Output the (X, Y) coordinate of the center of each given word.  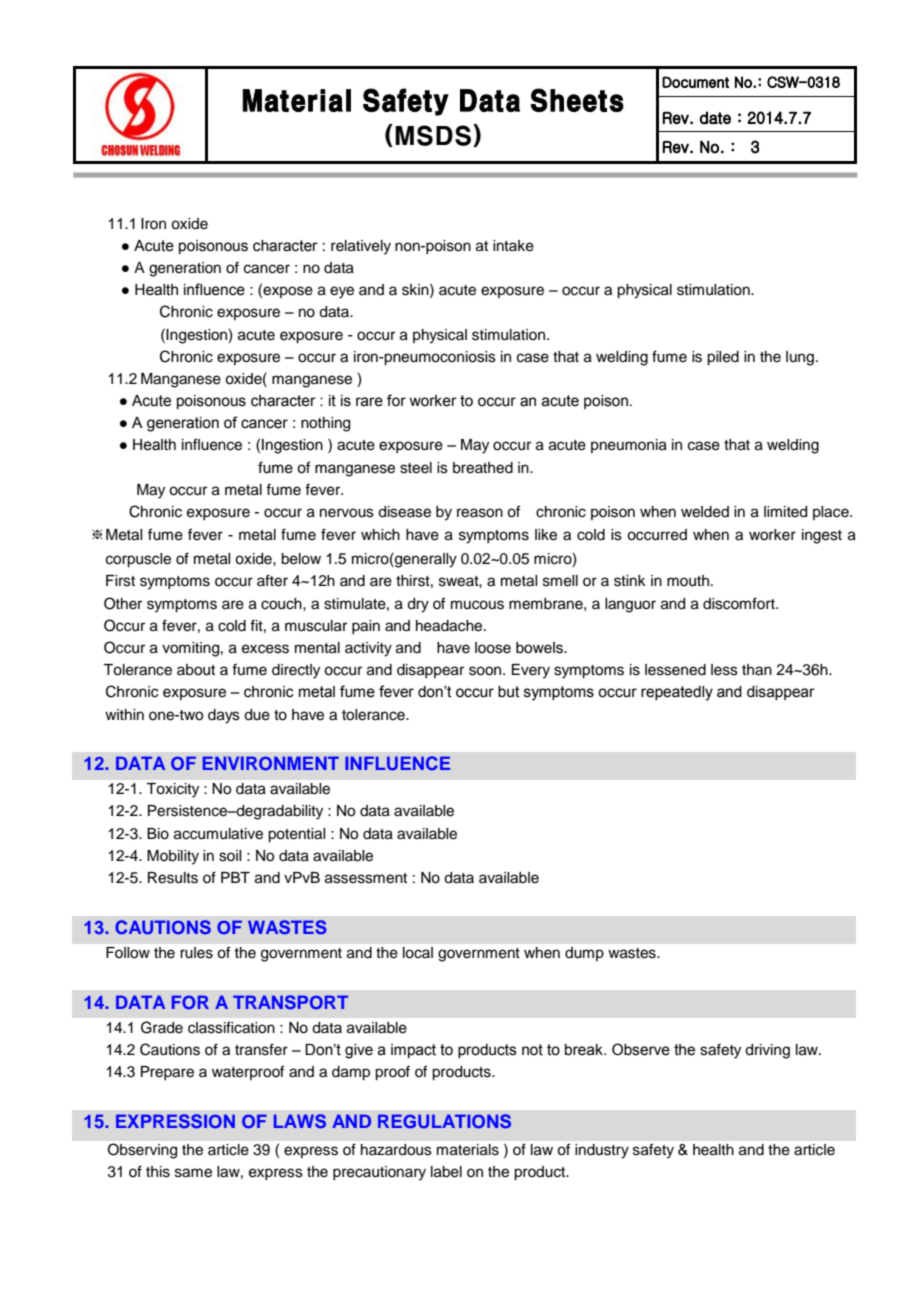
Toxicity (172, 790)
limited (785, 512)
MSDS (433, 135)
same (193, 1173)
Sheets (577, 100)
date (715, 117)
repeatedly (677, 693)
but (509, 692)
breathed (483, 468)
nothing (325, 424)
